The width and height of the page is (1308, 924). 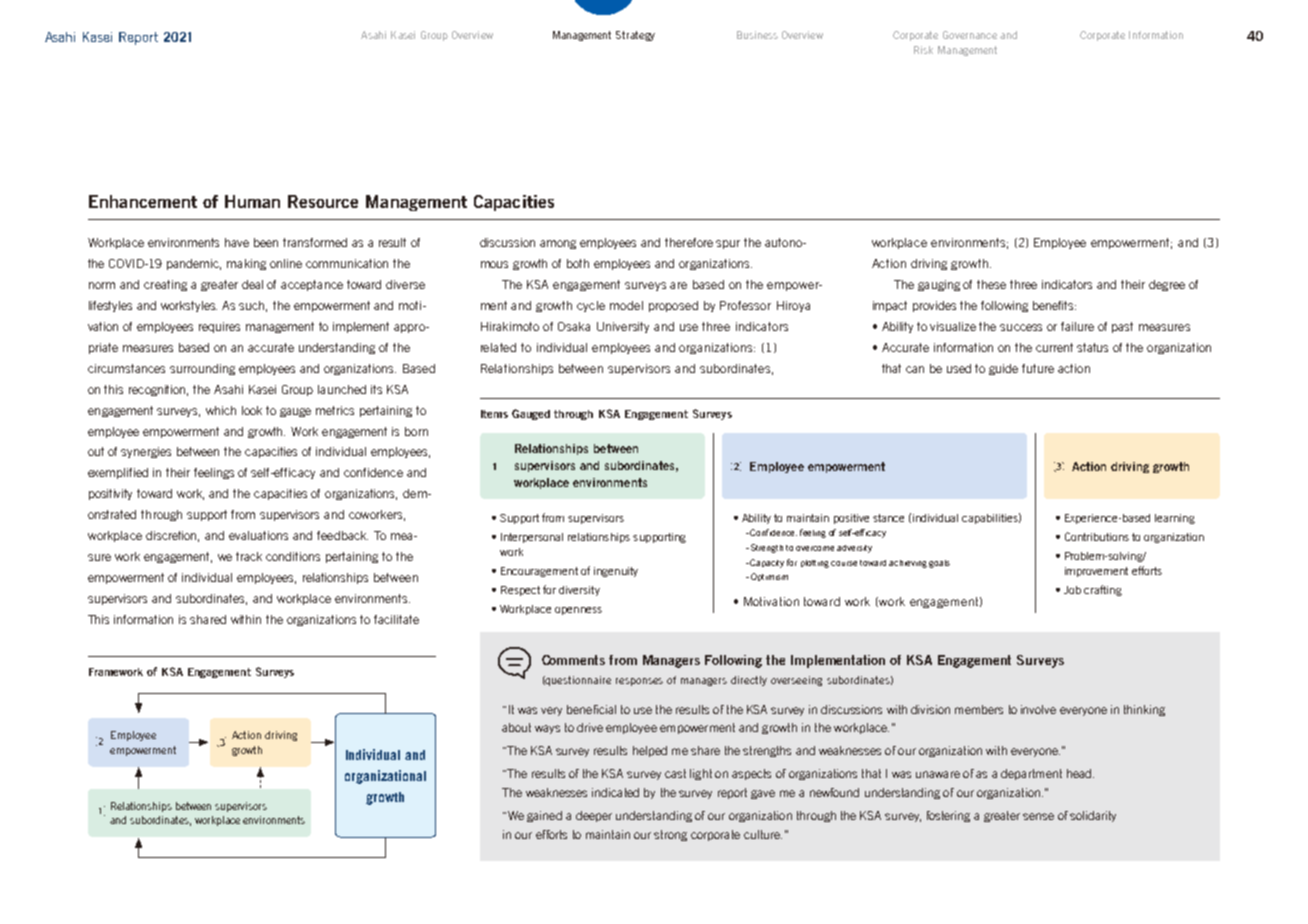 What do you see at coordinates (1038, 368) in the page?
I see `future` at bounding box center [1038, 368].
